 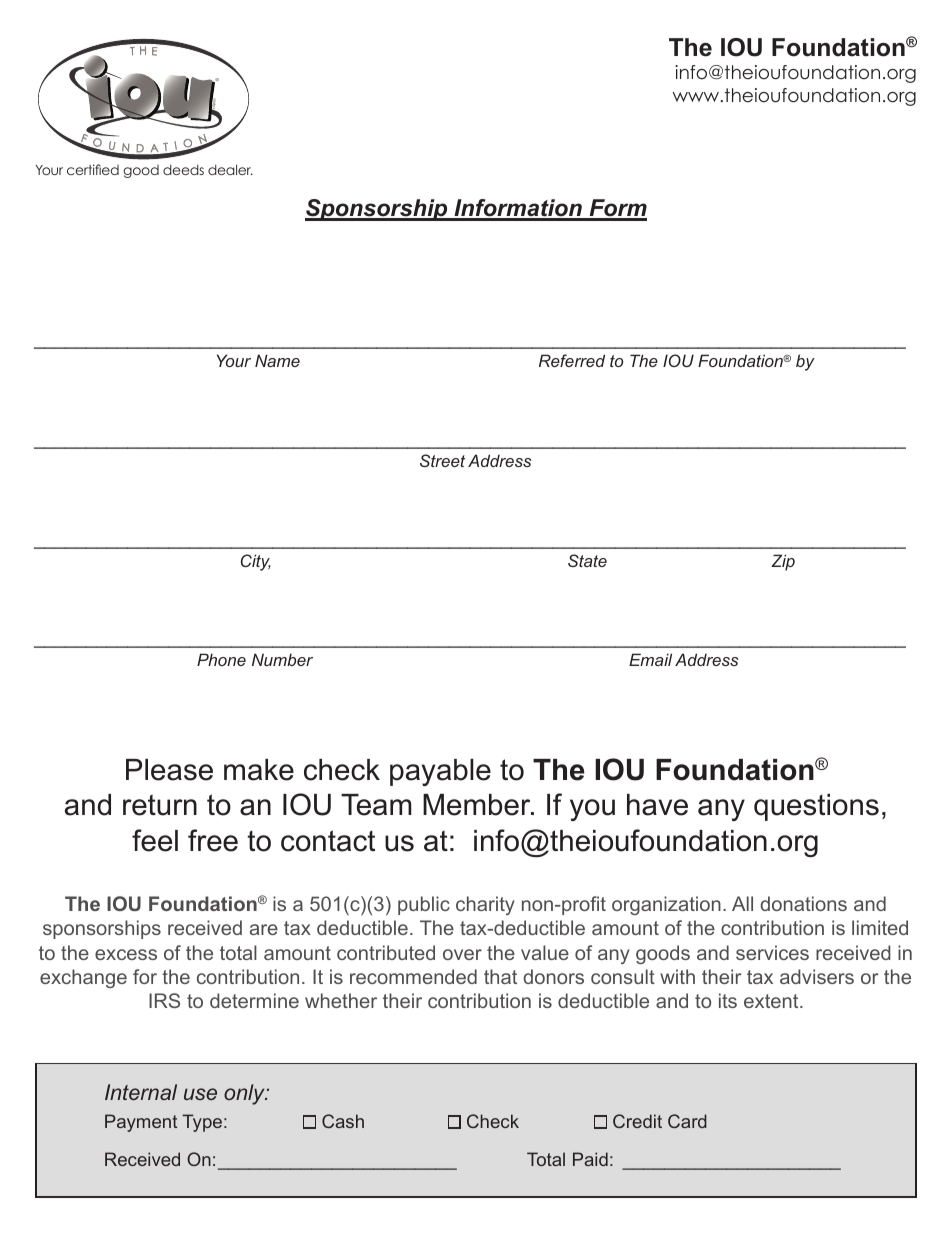 I want to click on Email, so click(x=650, y=659).
